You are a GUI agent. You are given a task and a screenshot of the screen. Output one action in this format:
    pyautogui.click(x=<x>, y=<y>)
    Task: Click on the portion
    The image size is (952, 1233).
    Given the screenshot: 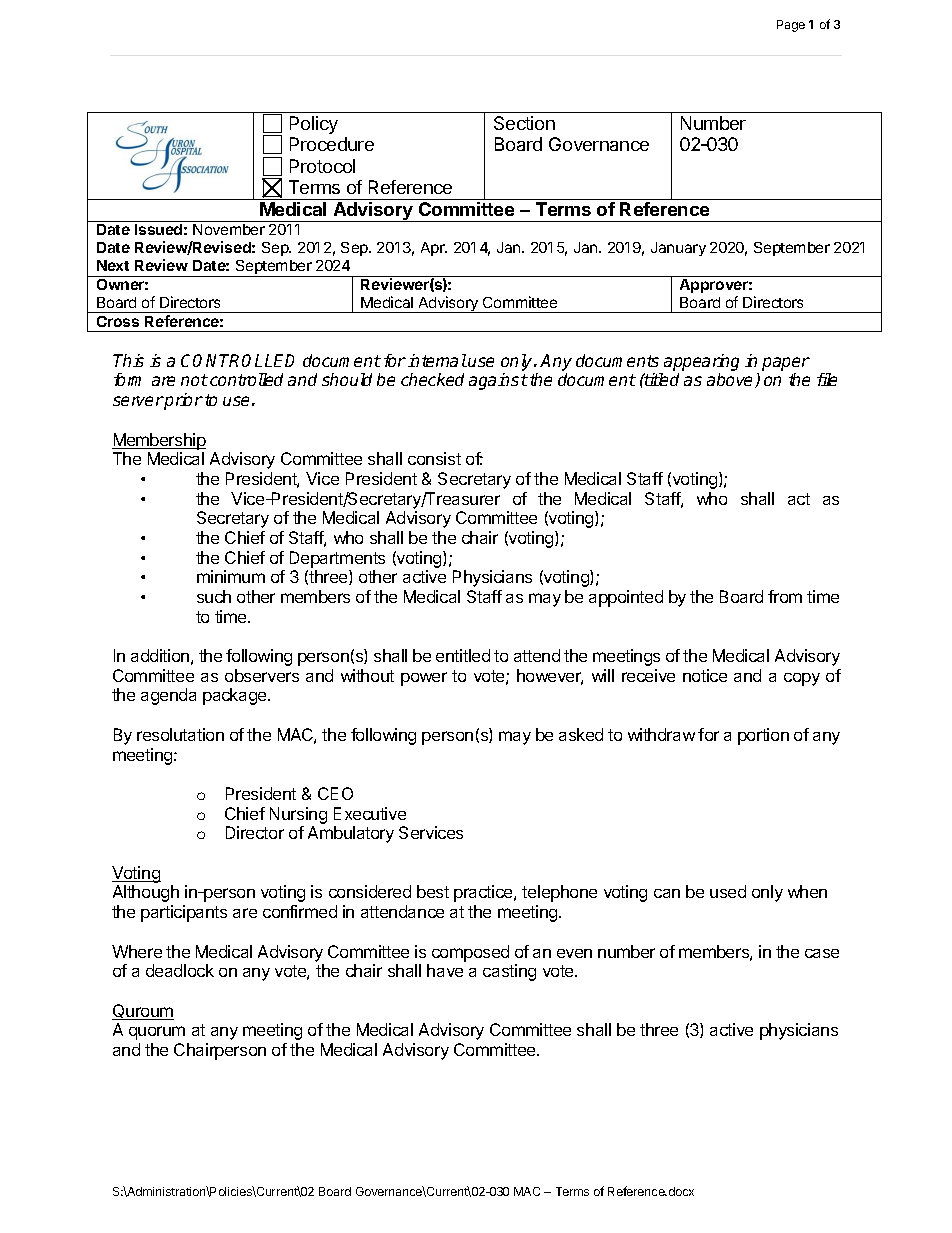 What is the action you would take?
    pyautogui.click(x=763, y=736)
